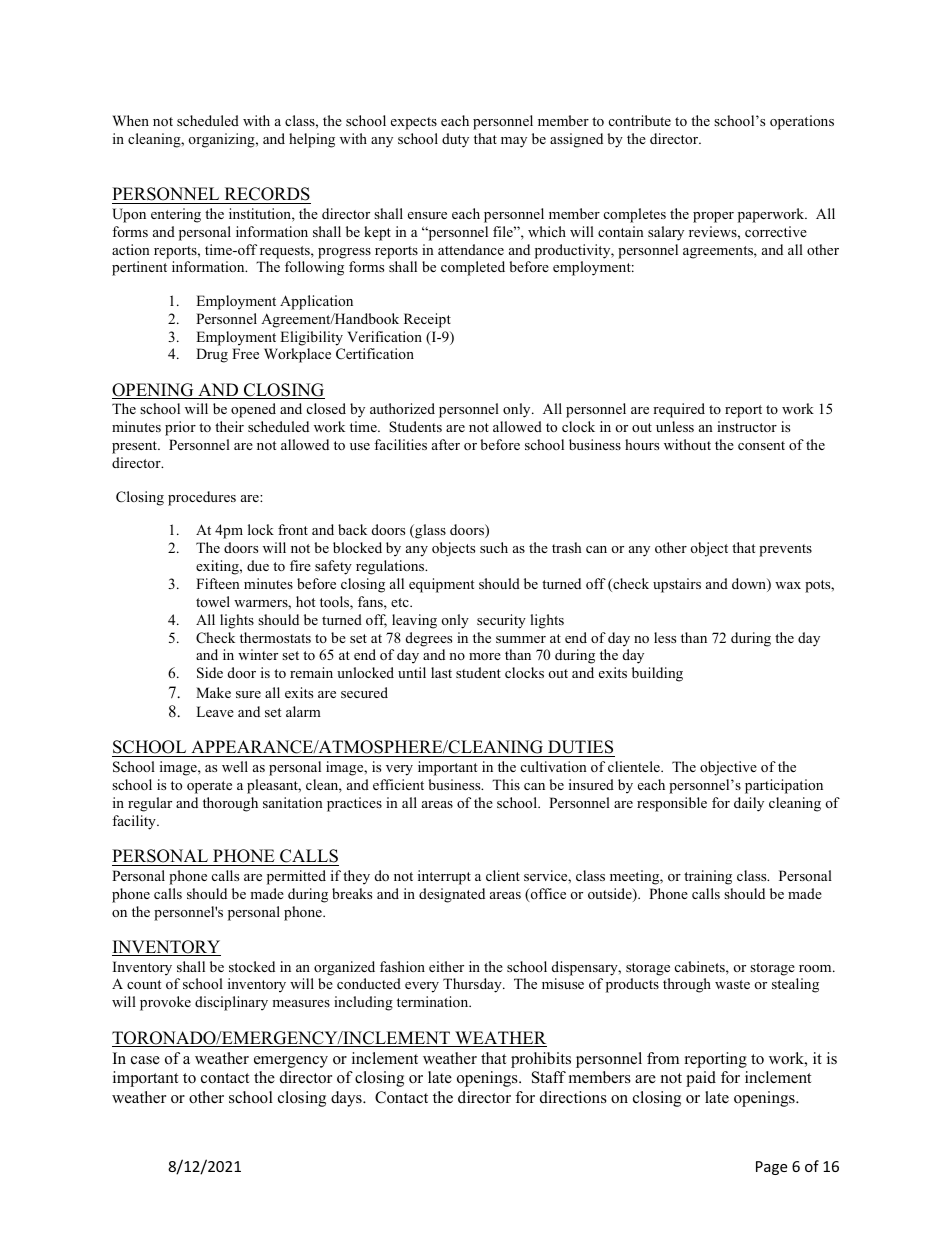  I want to click on winter, so click(258, 654).
